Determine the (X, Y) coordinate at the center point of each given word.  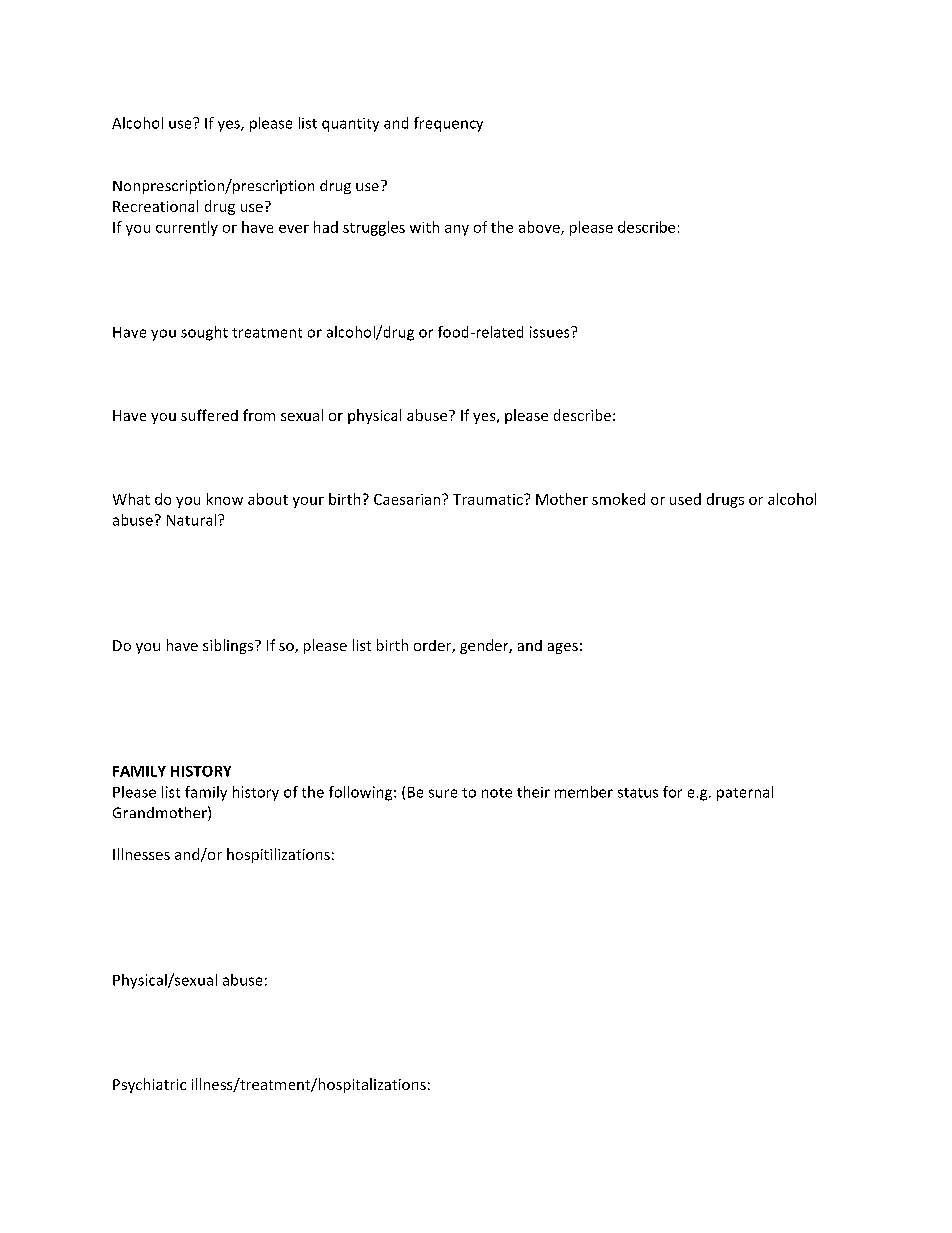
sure (443, 793)
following (362, 793)
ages (563, 648)
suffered (209, 415)
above (540, 228)
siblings (228, 646)
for (672, 792)
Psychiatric (149, 1085)
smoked (618, 499)
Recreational (155, 206)
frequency (448, 124)
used (685, 499)
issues (551, 332)
